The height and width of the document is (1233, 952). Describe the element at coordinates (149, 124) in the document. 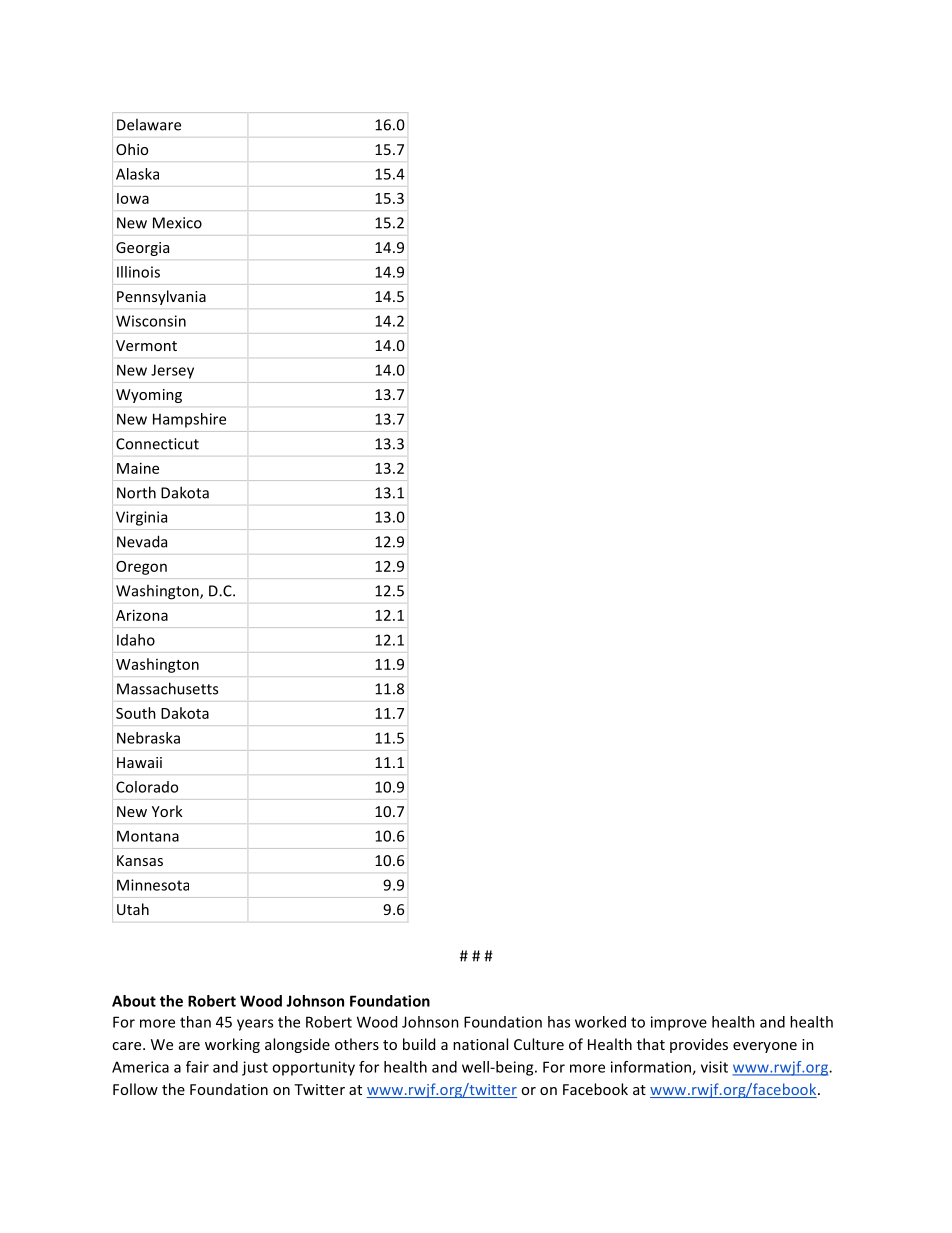

I see `Delaware` at that location.
